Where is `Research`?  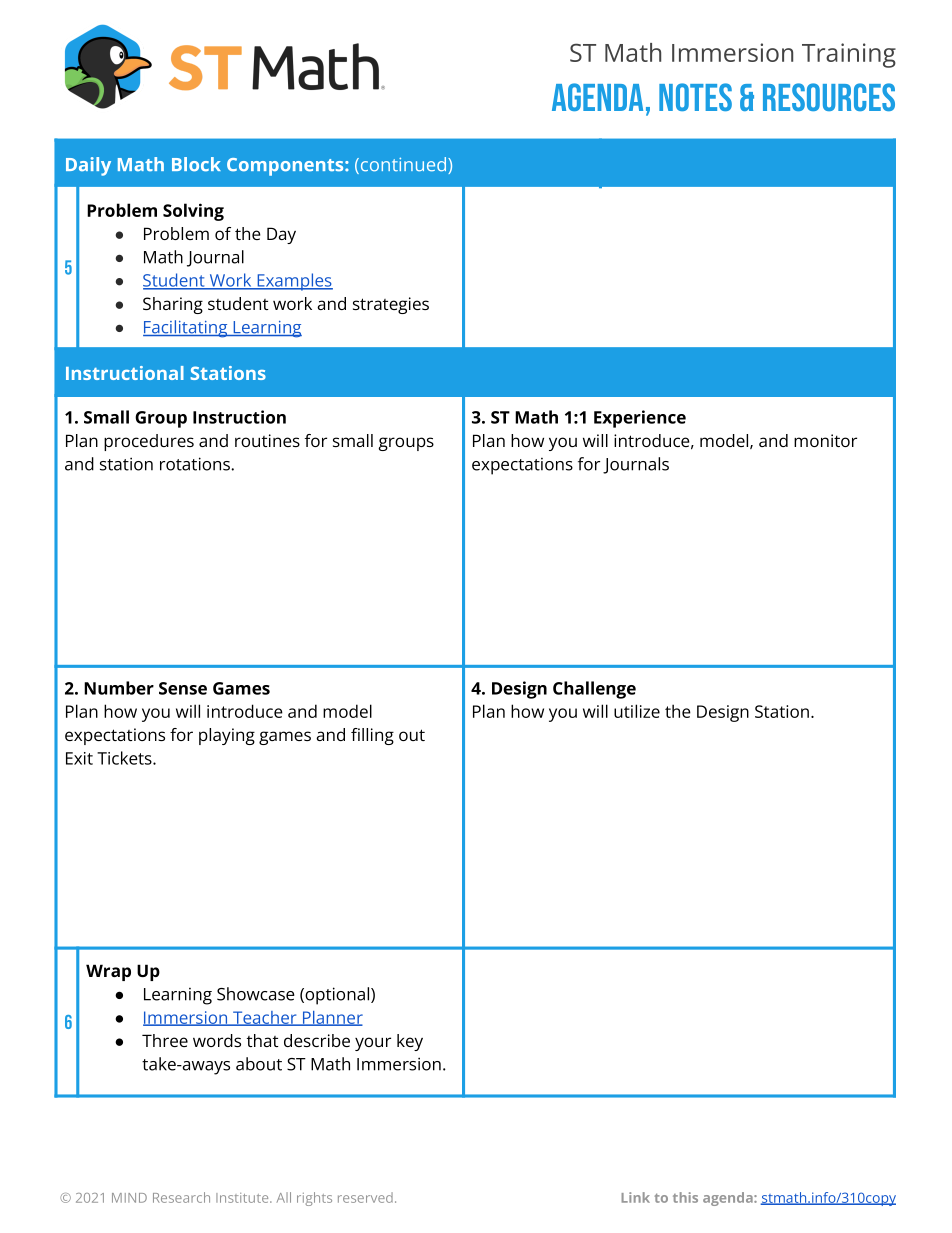
Research is located at coordinates (181, 1197).
